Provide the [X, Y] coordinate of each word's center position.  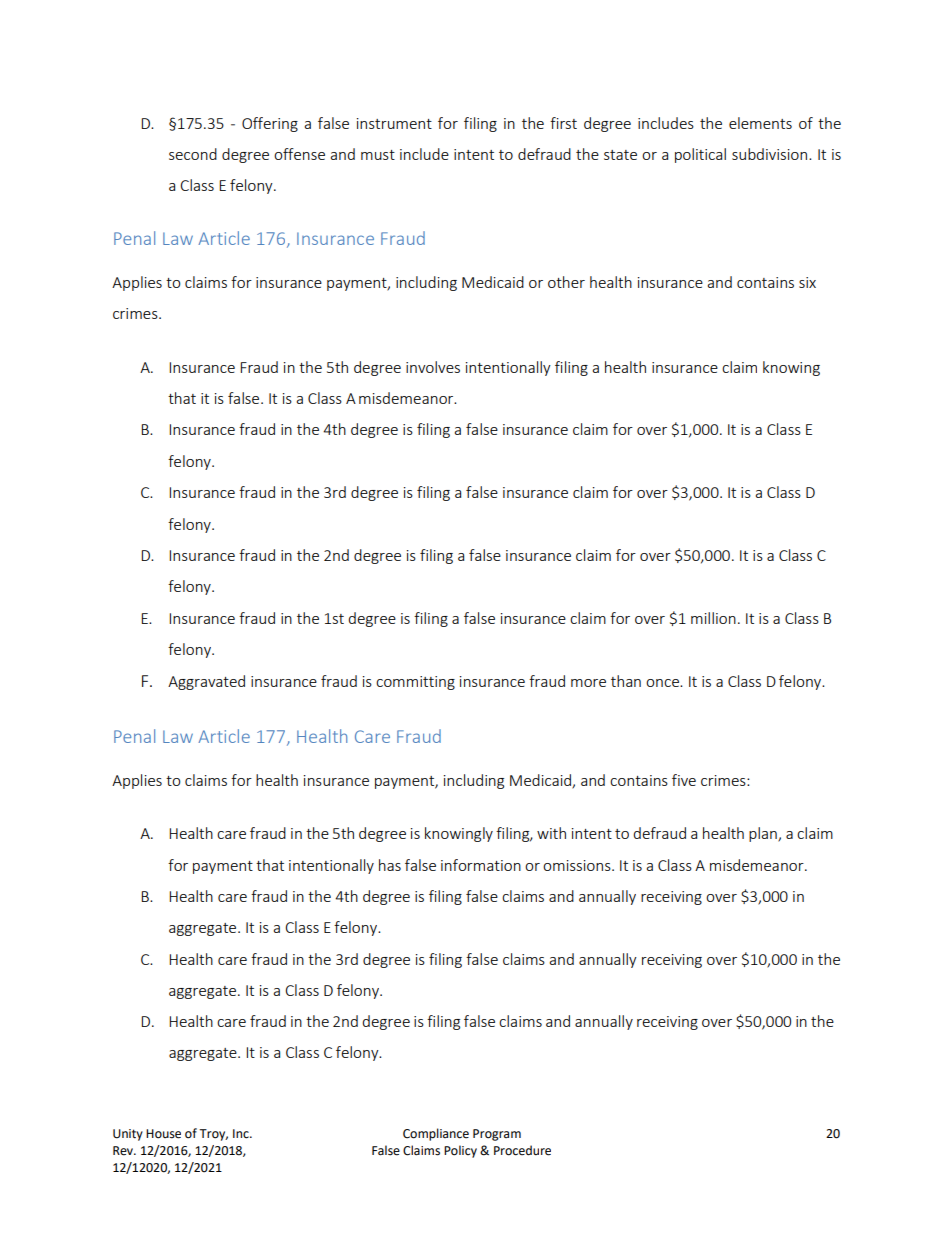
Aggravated [206, 682]
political [700, 155]
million [713, 618]
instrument [394, 123]
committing [415, 683]
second [193, 154]
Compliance [436, 1134]
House [163, 1134]
